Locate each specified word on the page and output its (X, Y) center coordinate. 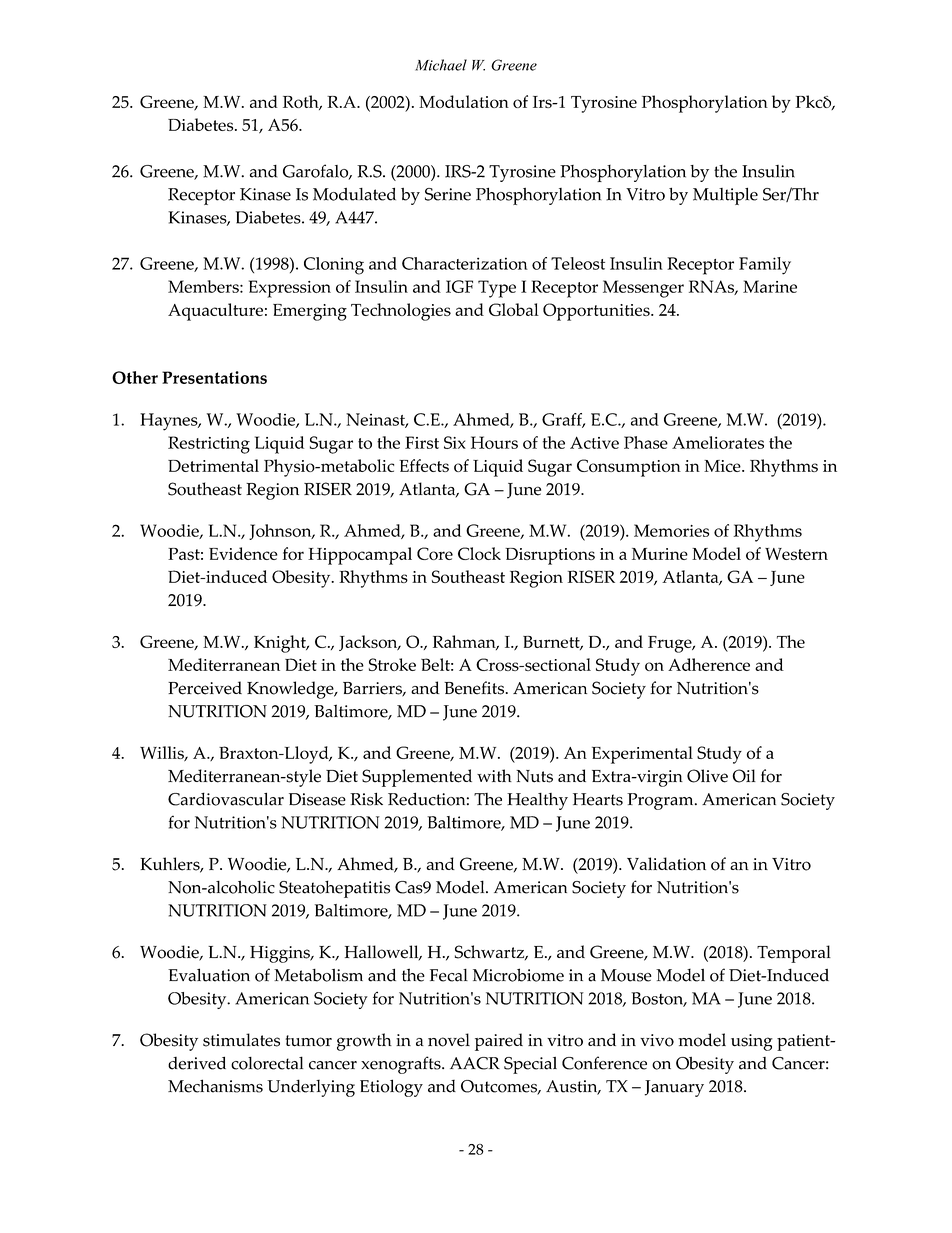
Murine (660, 554)
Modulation (464, 101)
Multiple (725, 196)
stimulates (241, 1040)
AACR (475, 1063)
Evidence (243, 553)
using (752, 1042)
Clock (479, 553)
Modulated (354, 194)
